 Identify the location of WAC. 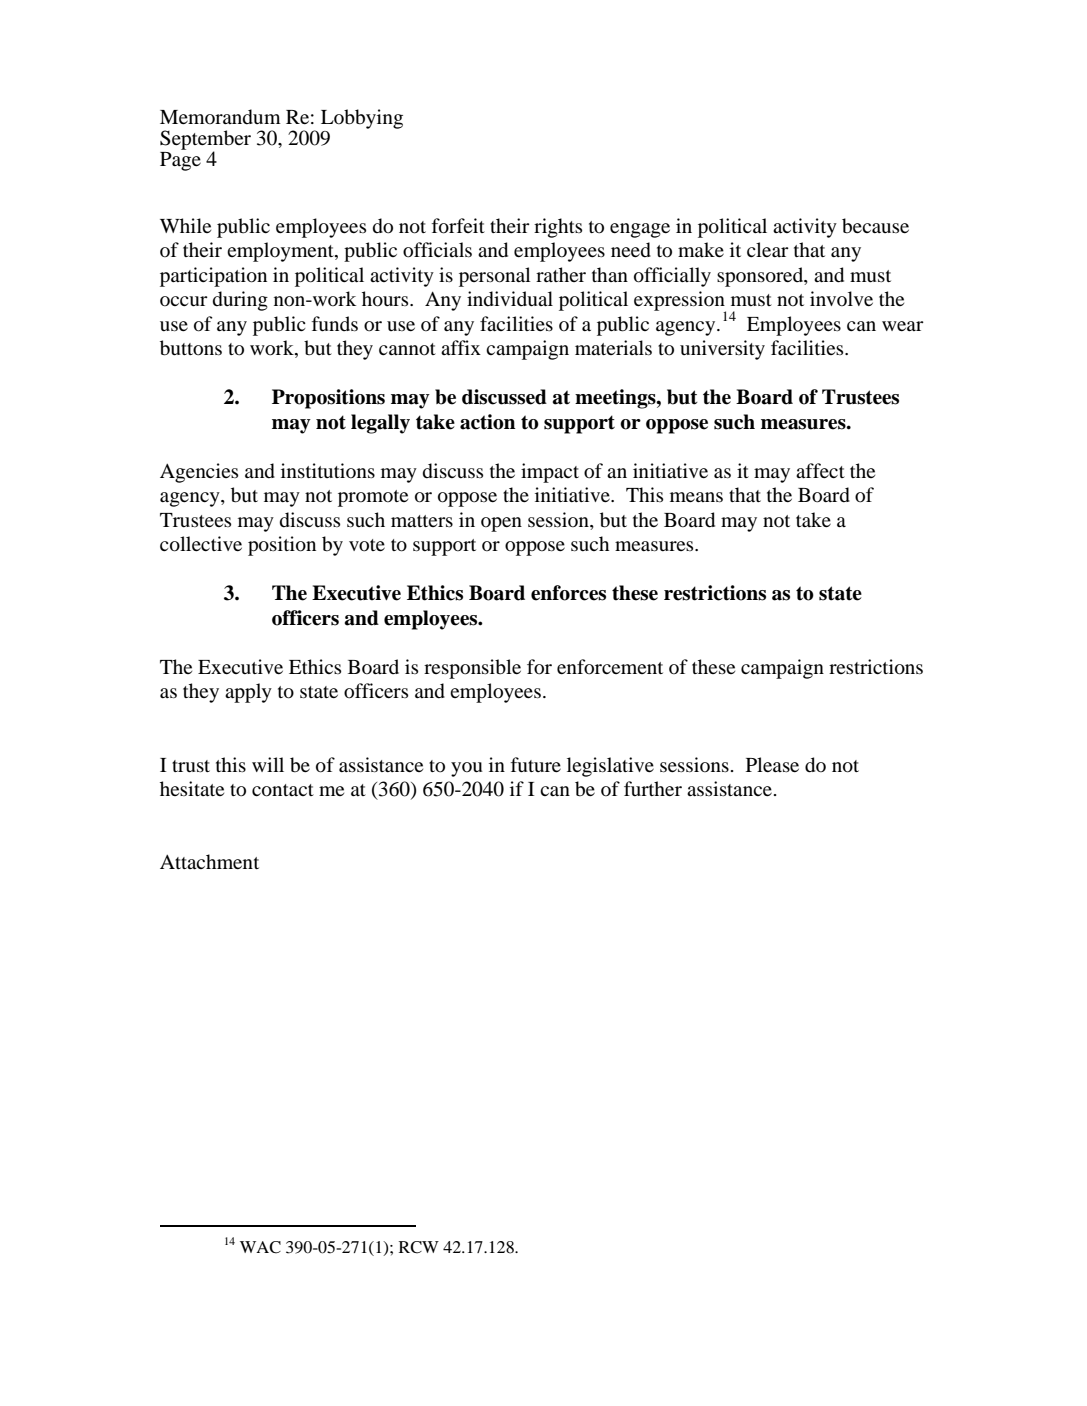
(260, 1247).
